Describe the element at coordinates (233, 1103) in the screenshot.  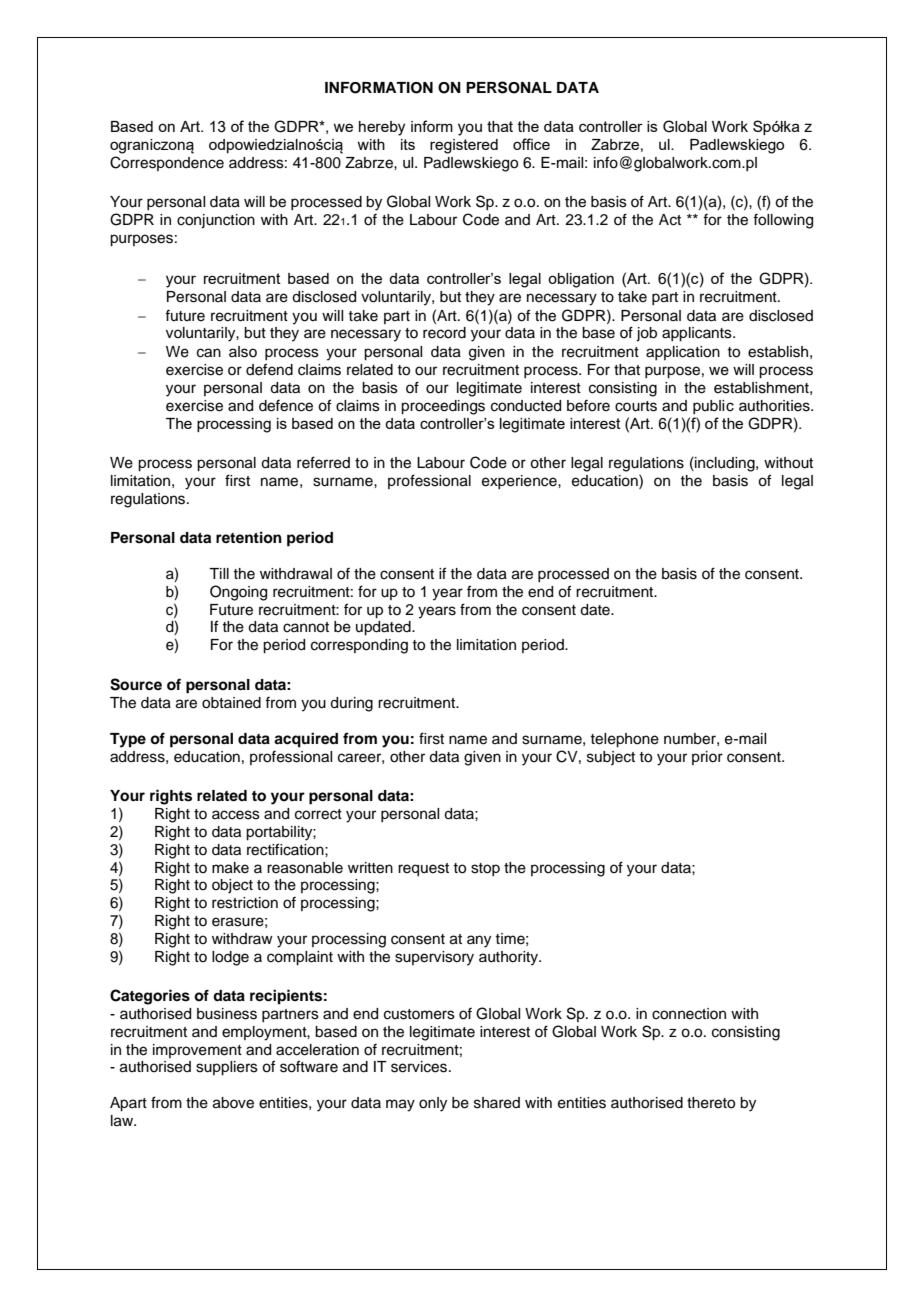
I see `above` at that location.
